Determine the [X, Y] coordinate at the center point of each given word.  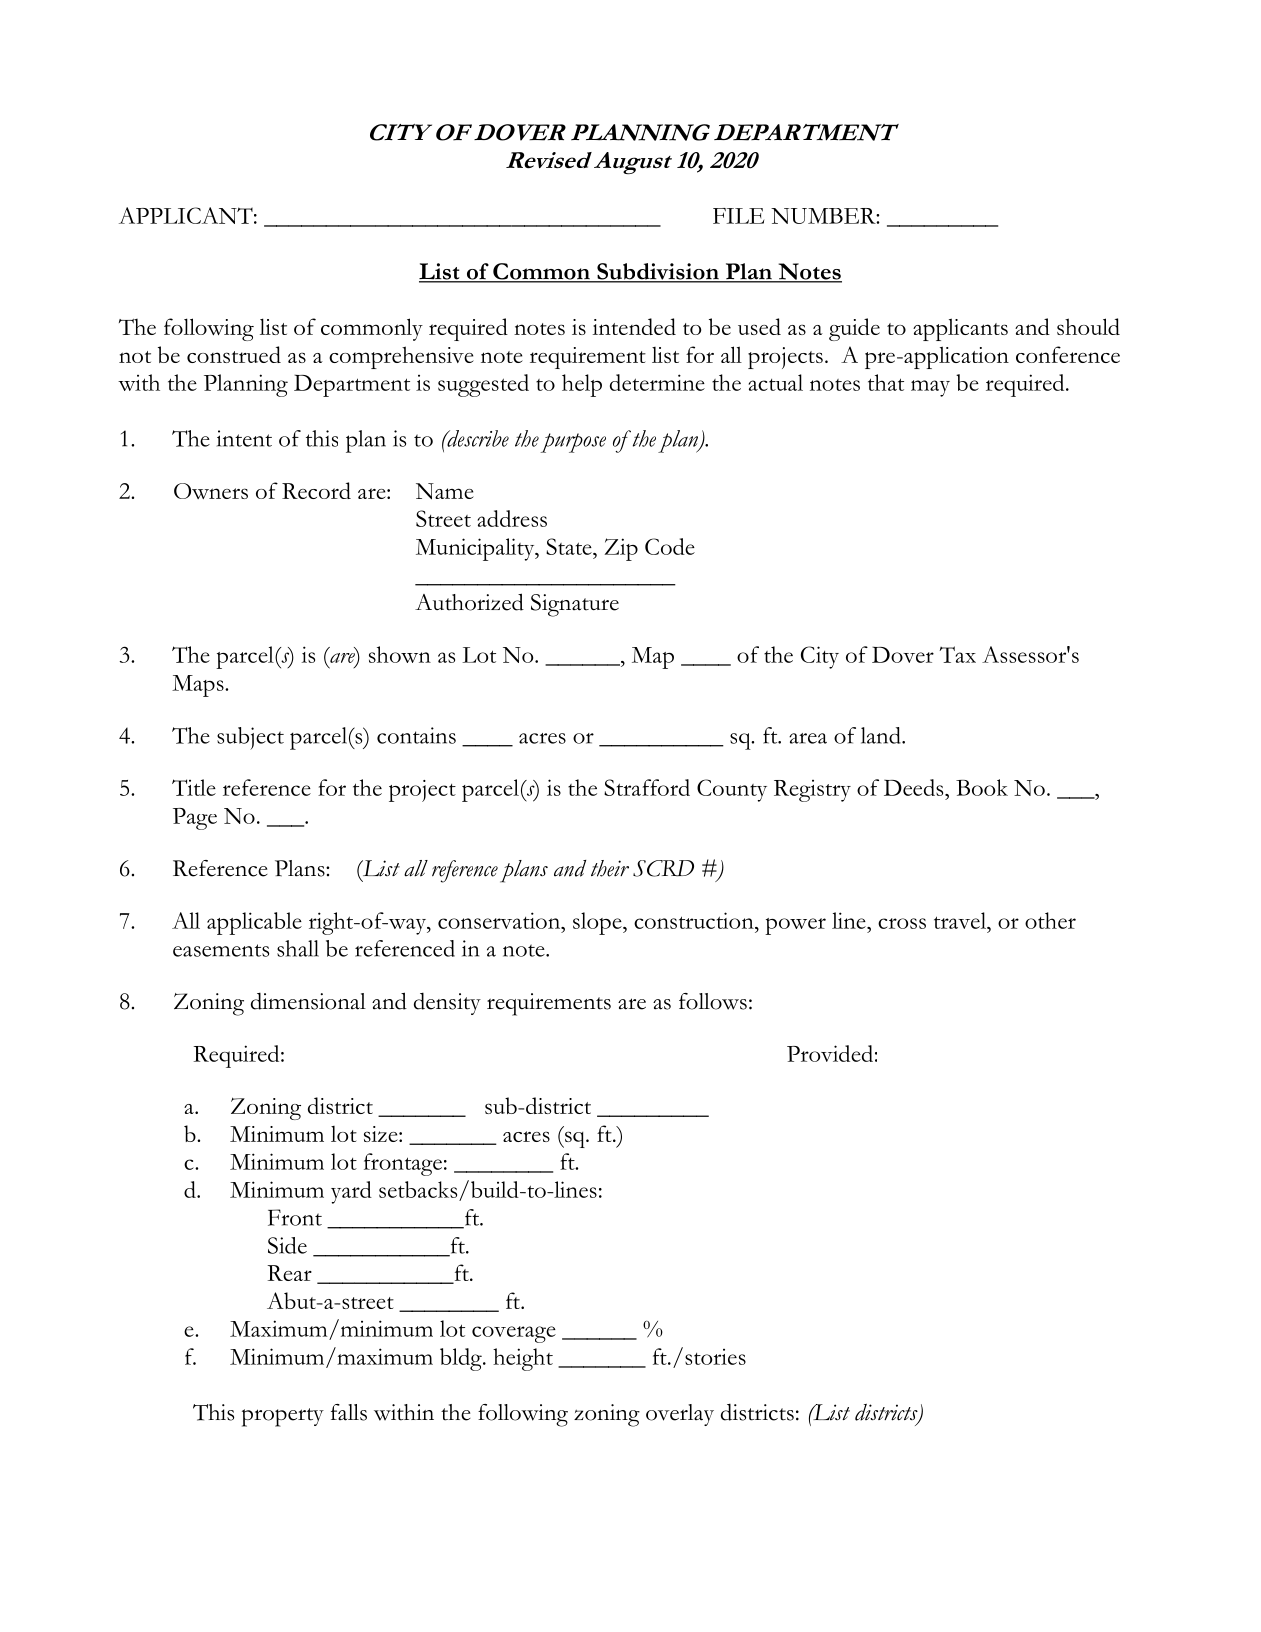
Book [982, 787]
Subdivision [658, 272]
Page [195, 819]
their [610, 868]
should [1088, 326]
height [523, 1359]
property [283, 1417]
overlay [680, 1415]
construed [234, 354]
